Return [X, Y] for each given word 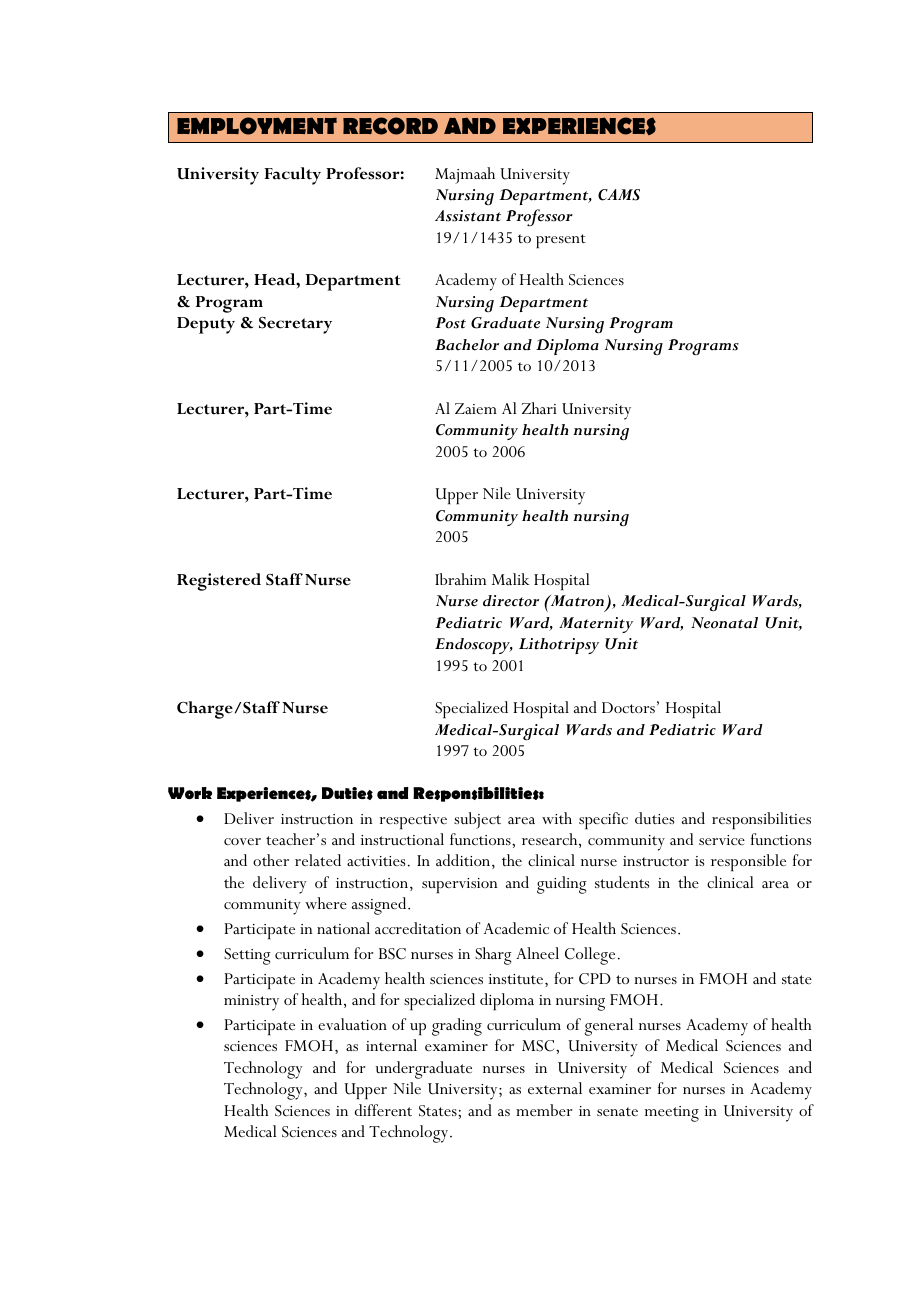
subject [477, 820]
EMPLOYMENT [257, 126]
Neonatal [724, 623]
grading [457, 1027]
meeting [671, 1114]
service [722, 840]
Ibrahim [460, 579]
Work [190, 793]
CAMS [619, 195]
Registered [219, 582]
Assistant [468, 216]
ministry [251, 1003]
